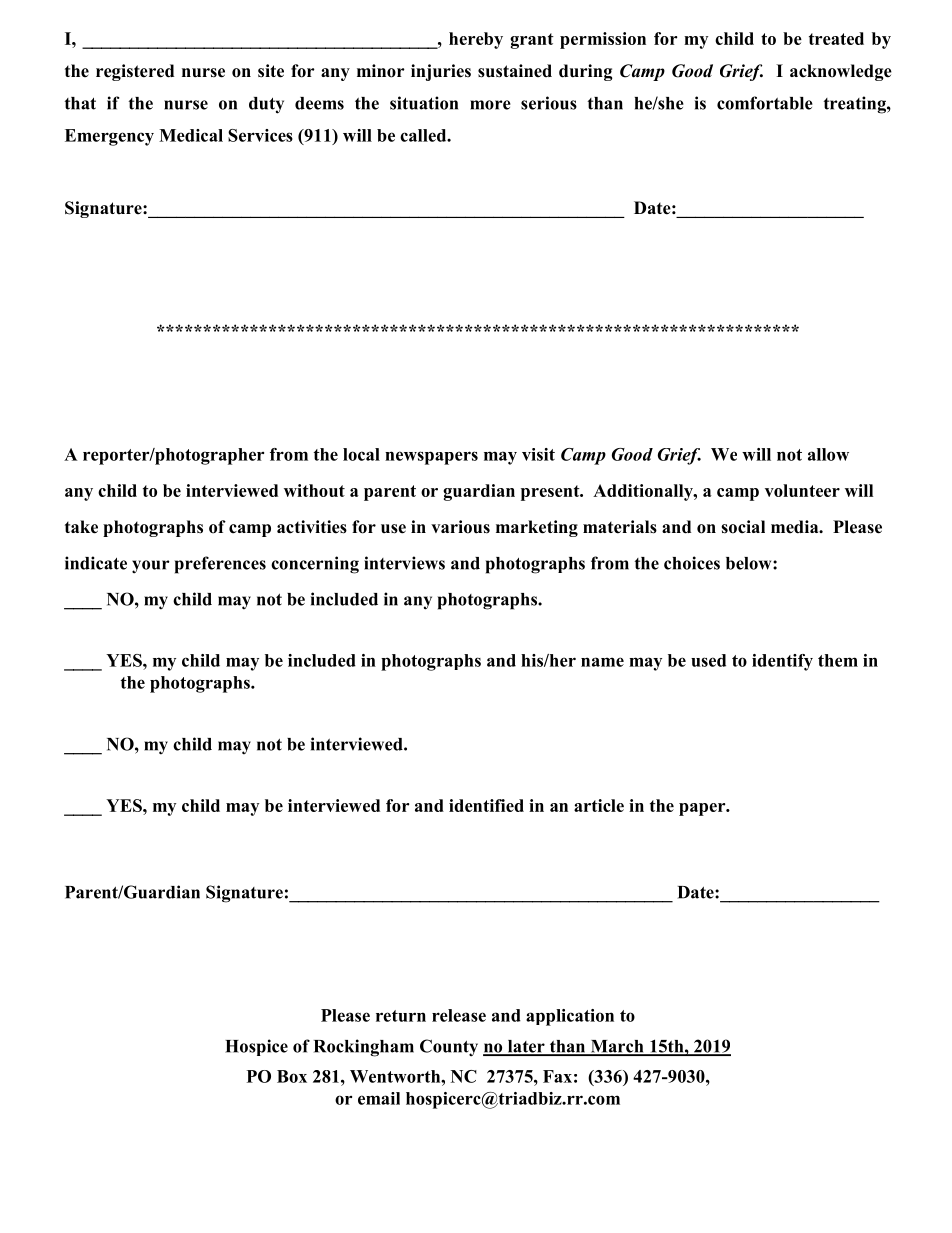 Image resolution: width=952 pixels, height=1233 pixels. I want to click on Box, so click(292, 1076).
